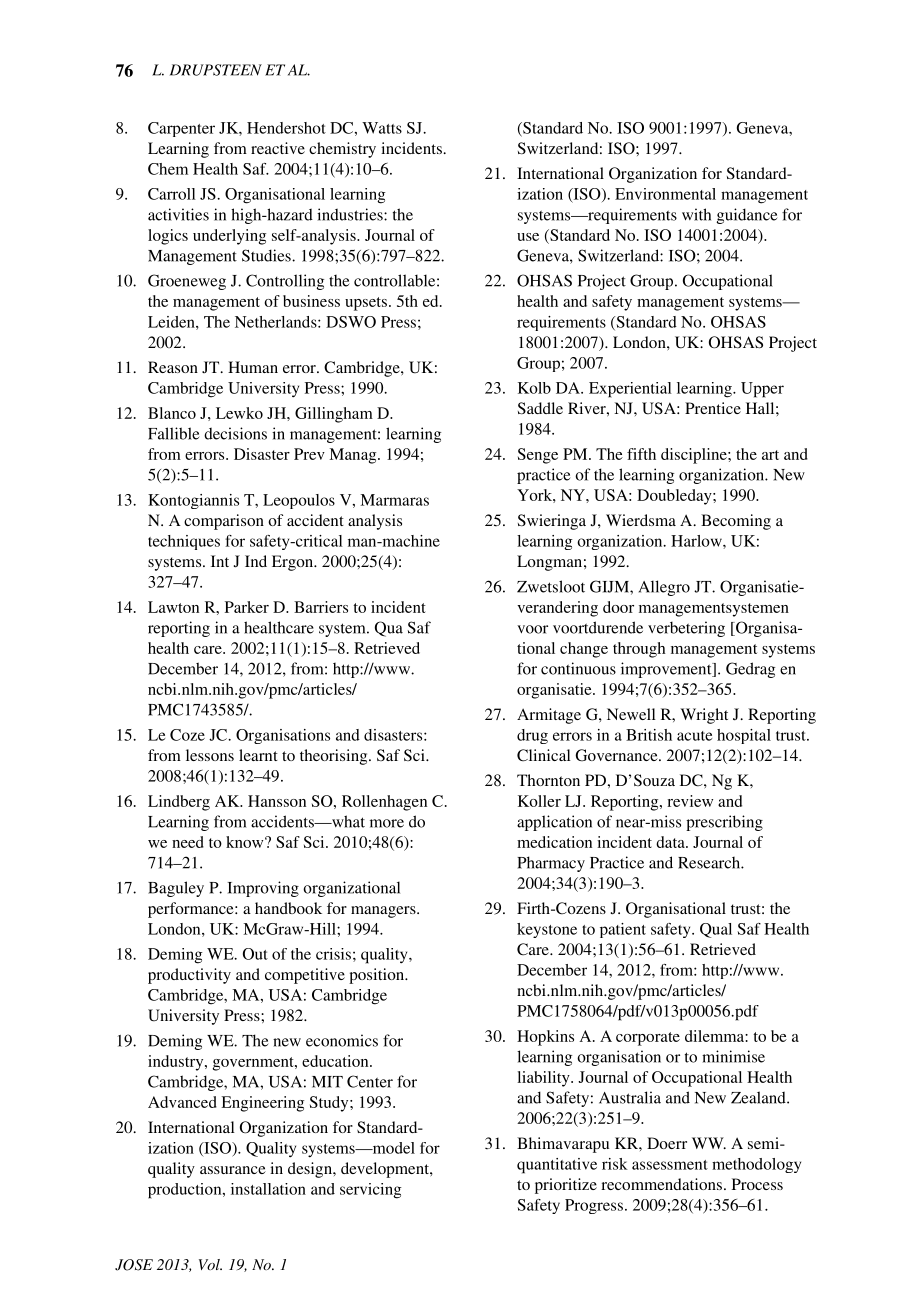 This document has height=1316, width=900. I want to click on Prentice, so click(713, 408).
